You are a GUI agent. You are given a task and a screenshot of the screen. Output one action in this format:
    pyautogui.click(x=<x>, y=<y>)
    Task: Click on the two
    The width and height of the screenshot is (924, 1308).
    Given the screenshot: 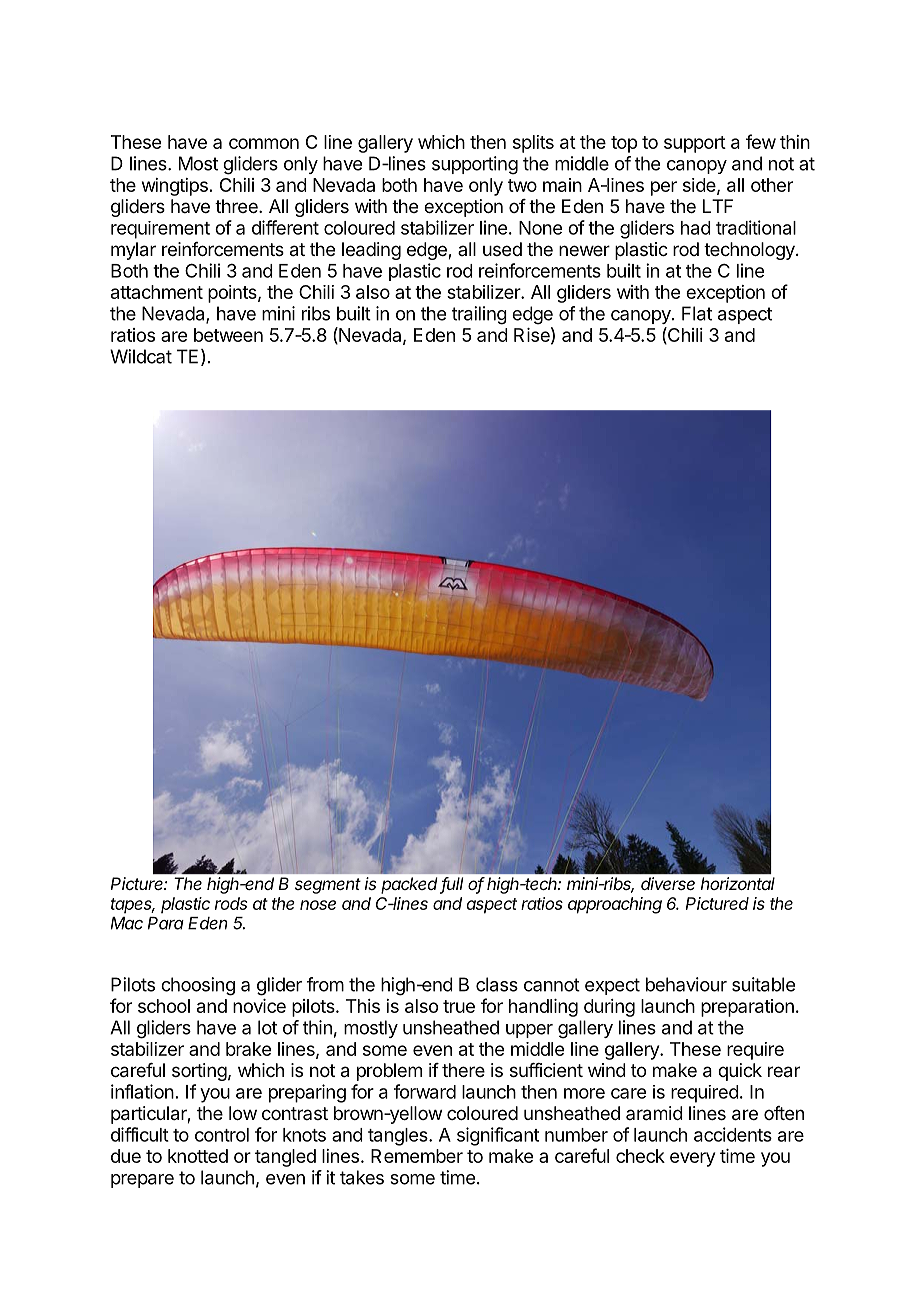 What is the action you would take?
    pyautogui.click(x=522, y=185)
